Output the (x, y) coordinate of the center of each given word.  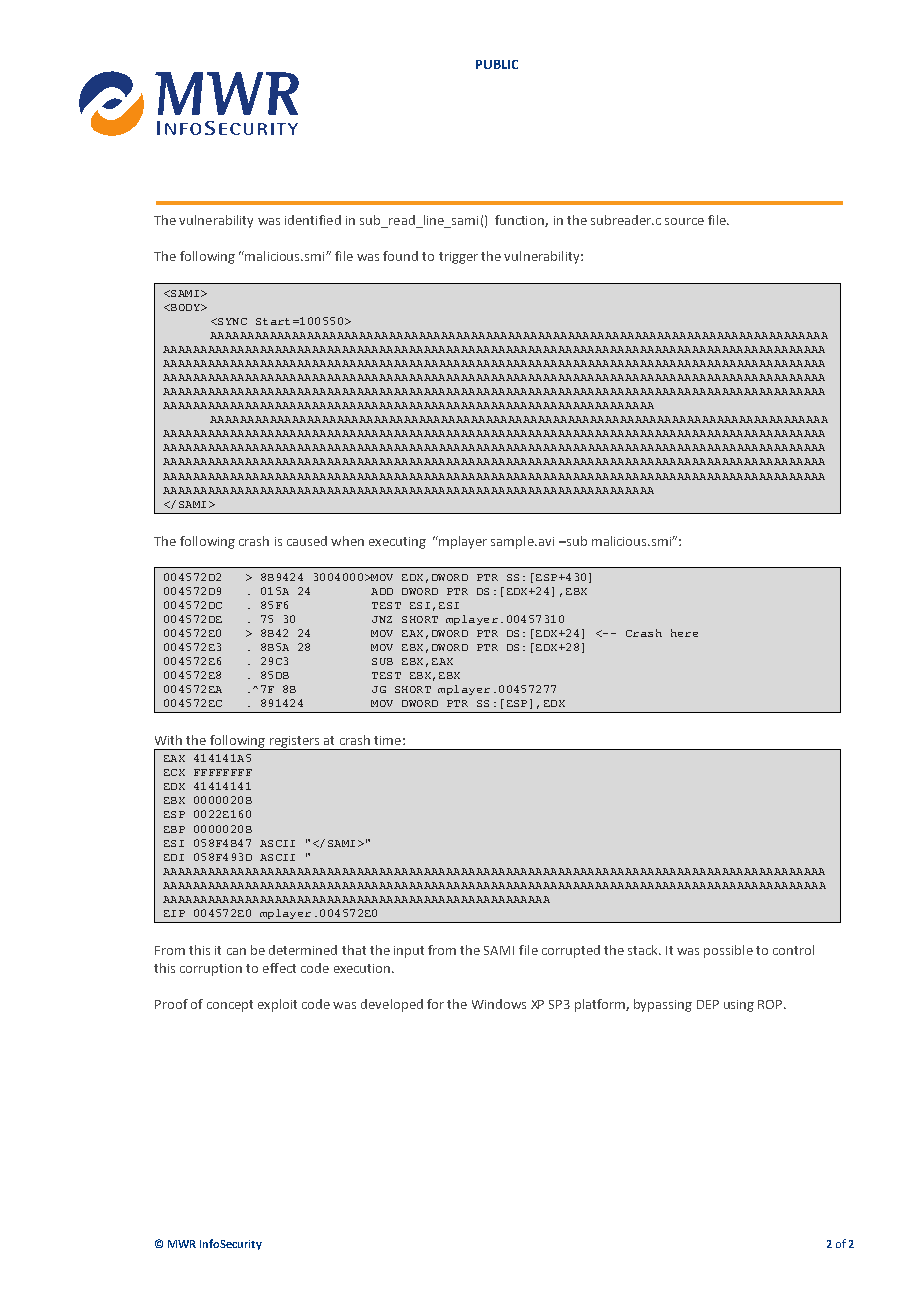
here (684, 633)
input (409, 952)
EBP (174, 829)
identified (313, 220)
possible (728, 951)
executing (397, 543)
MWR (182, 1244)
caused (307, 541)
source (684, 221)
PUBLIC (497, 64)
